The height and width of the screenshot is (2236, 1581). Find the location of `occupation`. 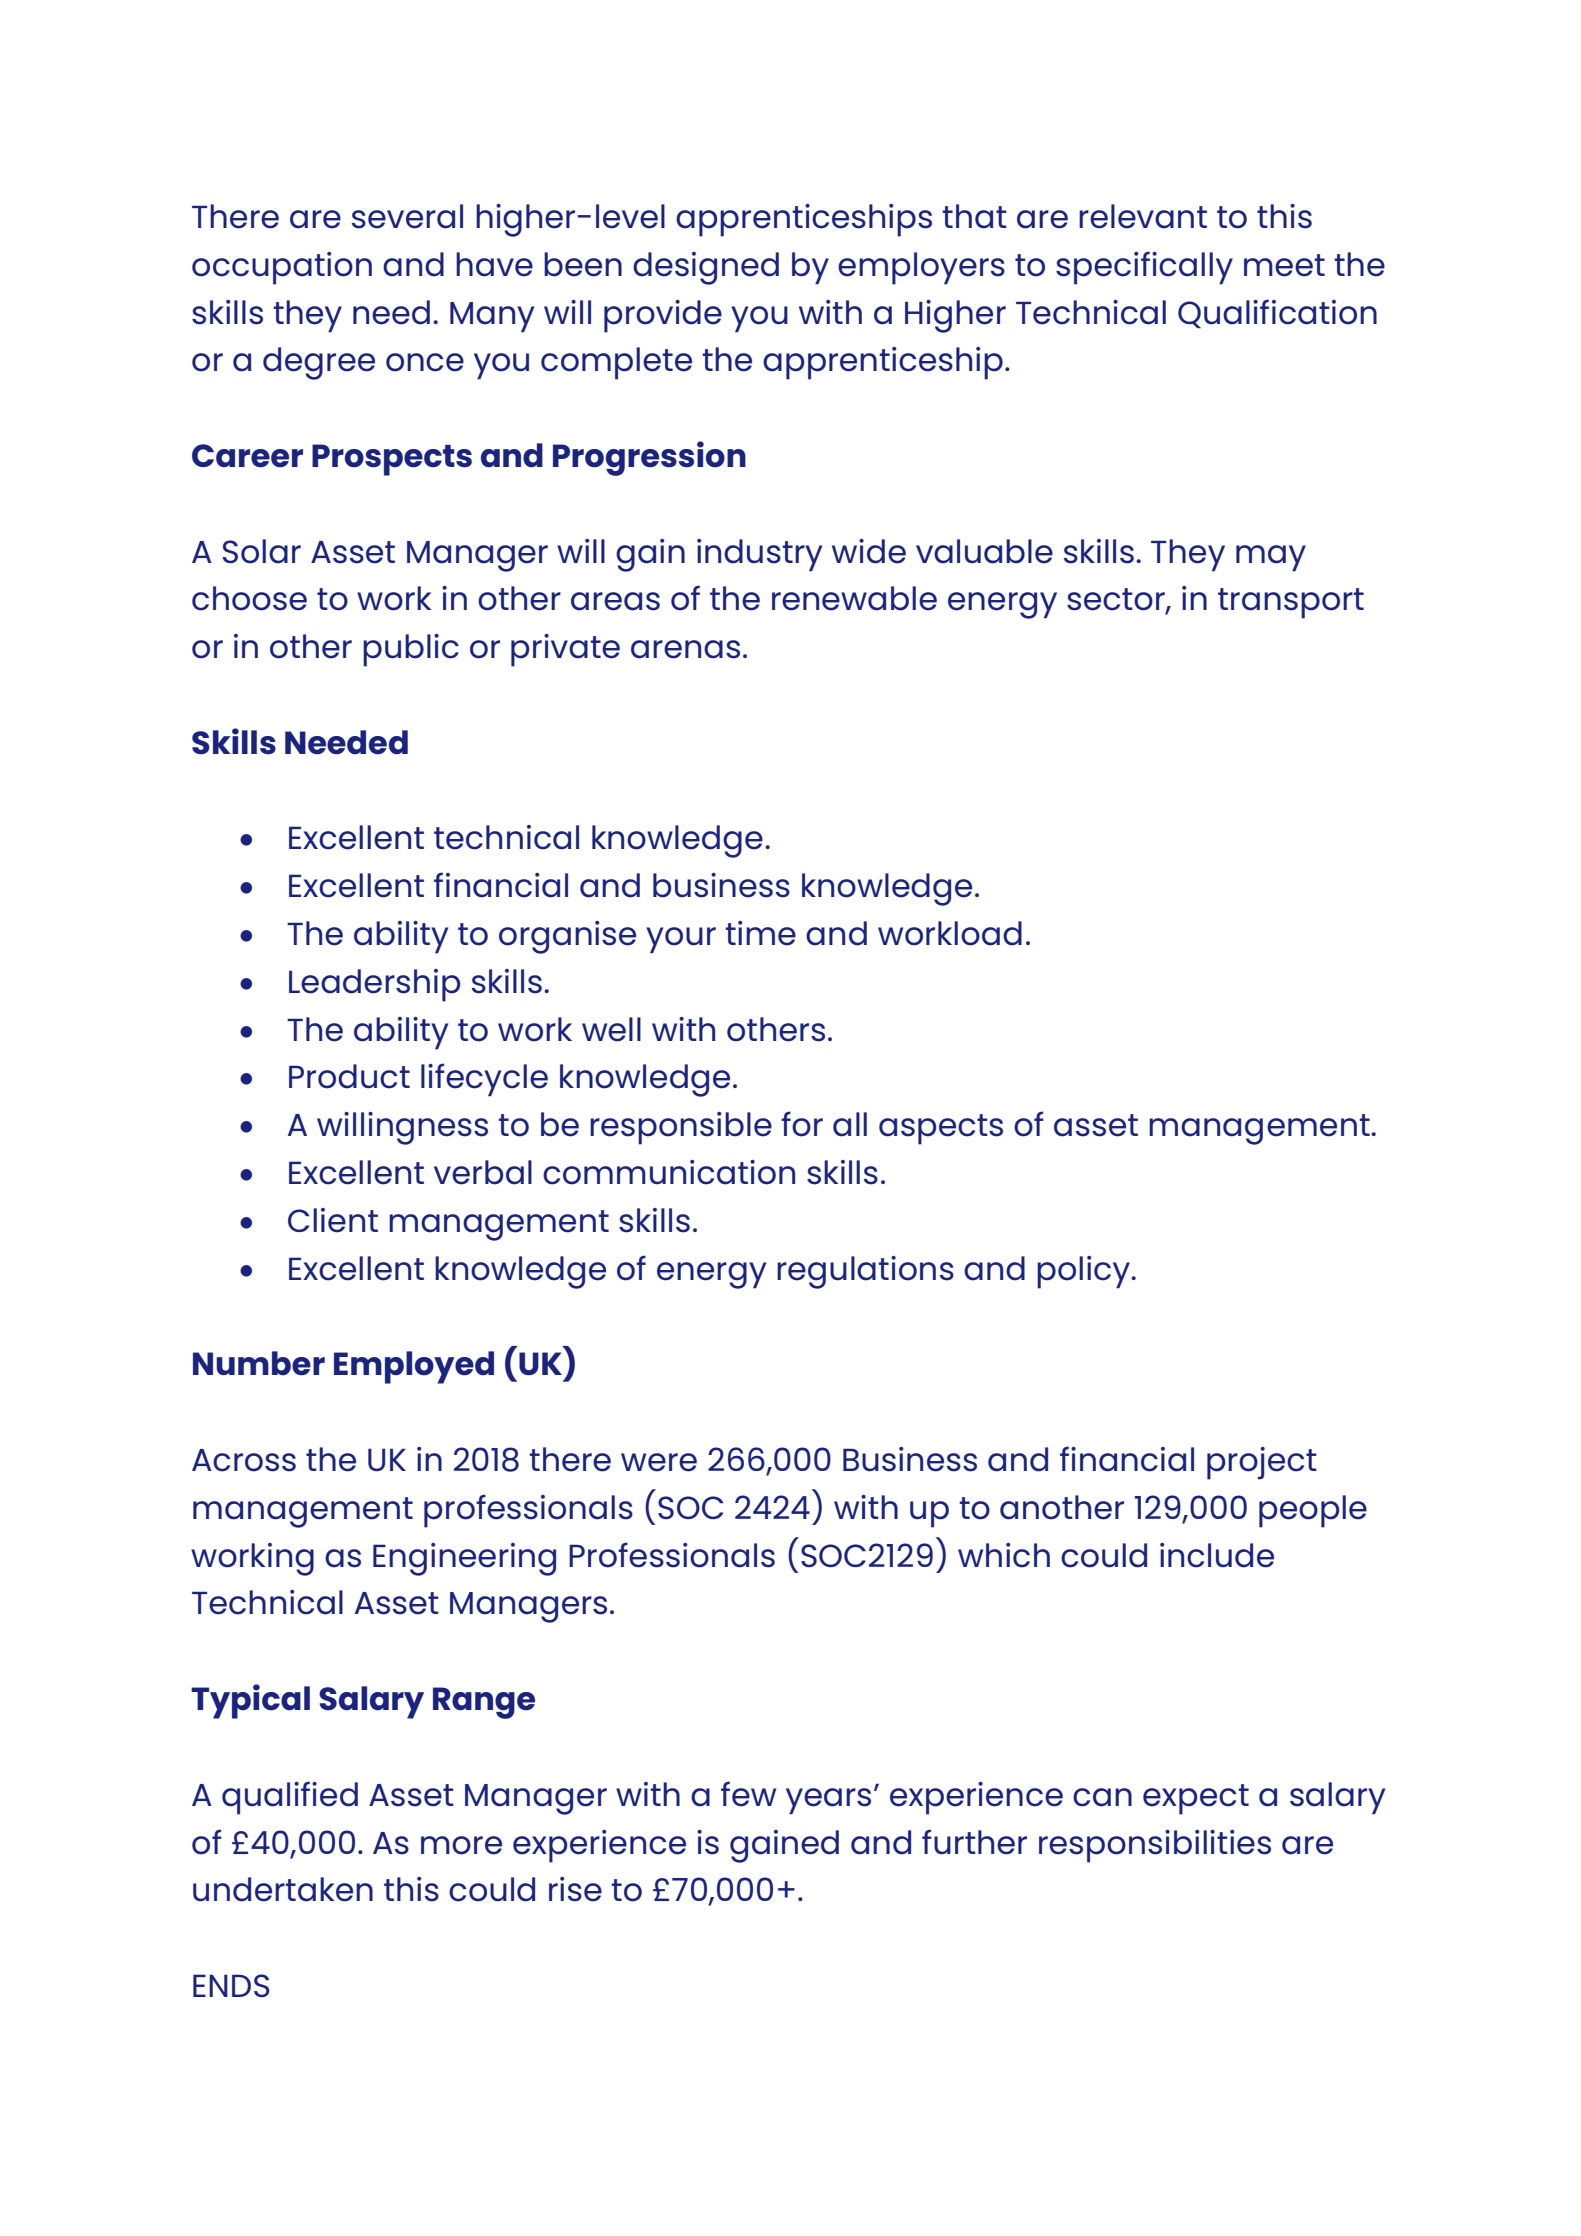

occupation is located at coordinates (282, 268).
